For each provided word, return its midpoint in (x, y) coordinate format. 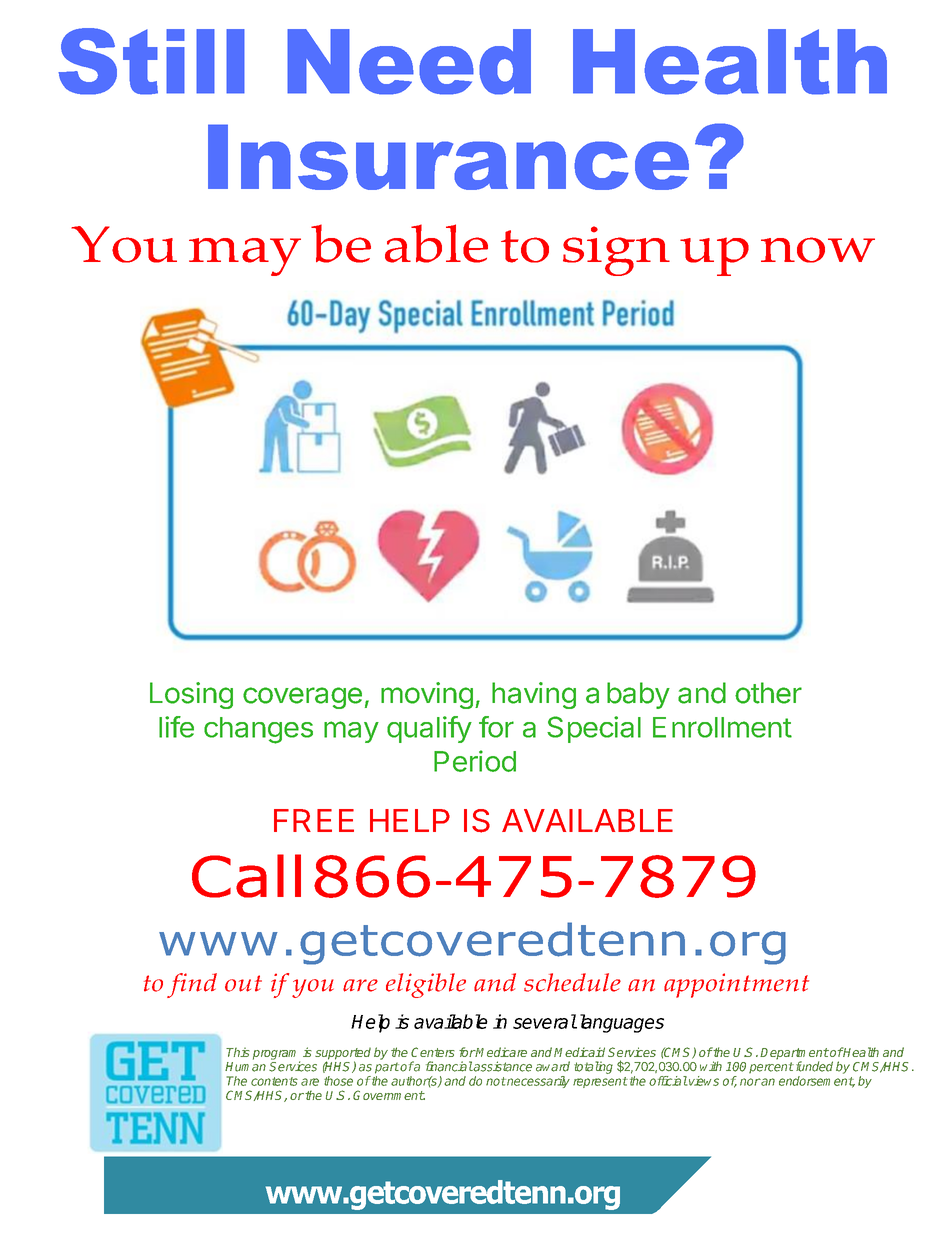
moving (427, 695)
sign (616, 251)
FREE (314, 820)
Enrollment (722, 727)
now (818, 250)
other (768, 693)
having (534, 695)
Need (409, 62)
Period (475, 761)
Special (594, 729)
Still (151, 61)
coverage (302, 698)
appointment (736, 985)
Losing (191, 695)
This (238, 1052)
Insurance (448, 157)
